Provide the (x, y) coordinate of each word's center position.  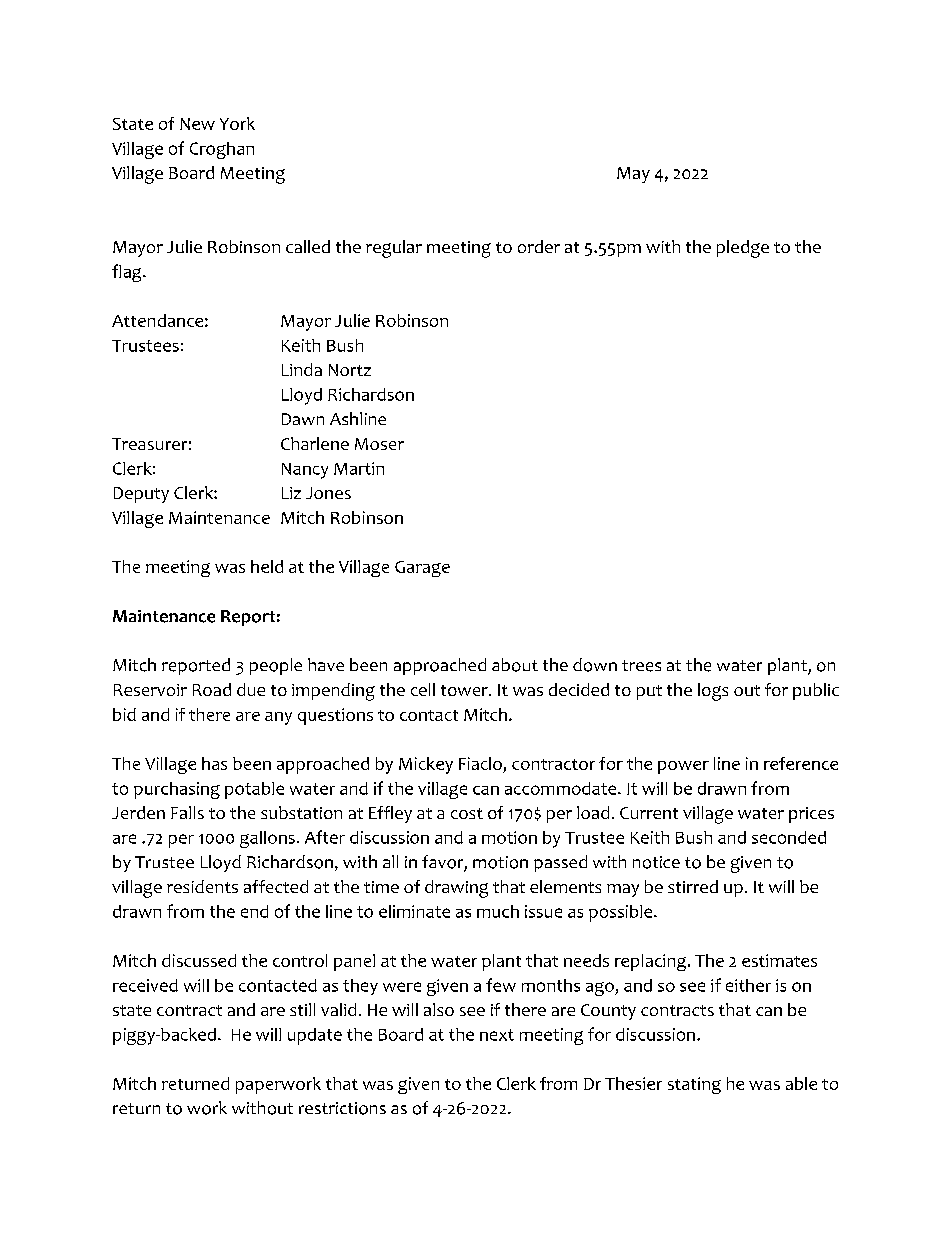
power (683, 767)
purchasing (177, 790)
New (197, 124)
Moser (379, 444)
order (539, 246)
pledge (743, 249)
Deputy (141, 495)
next (497, 1035)
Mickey (426, 765)
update (315, 1036)
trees (641, 666)
